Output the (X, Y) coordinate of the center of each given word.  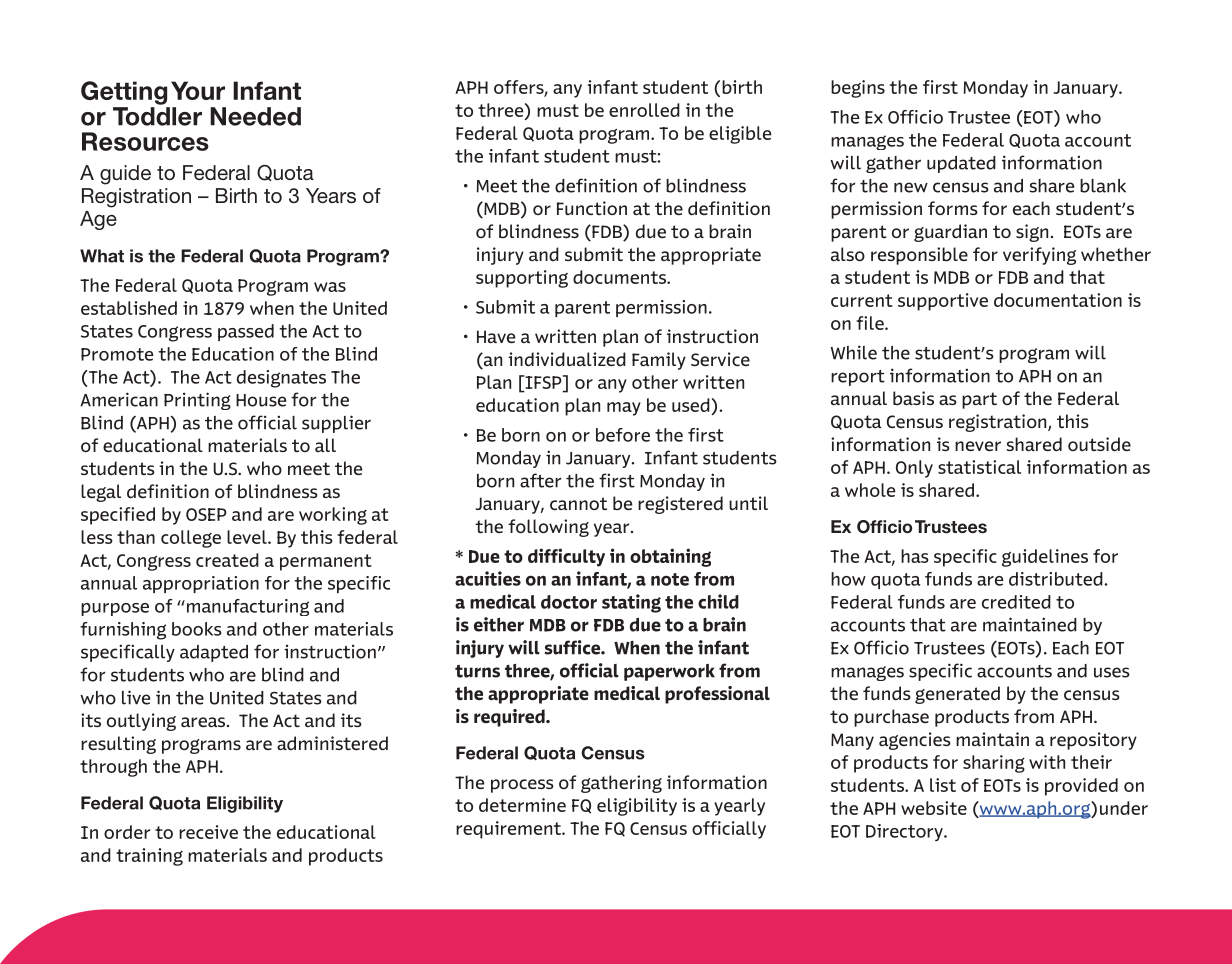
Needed (255, 116)
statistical (979, 467)
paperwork (669, 672)
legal (101, 493)
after (540, 480)
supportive (943, 302)
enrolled (644, 110)
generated (957, 695)
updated (961, 164)
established (129, 308)
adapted (214, 653)
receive (208, 832)
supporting (522, 279)
